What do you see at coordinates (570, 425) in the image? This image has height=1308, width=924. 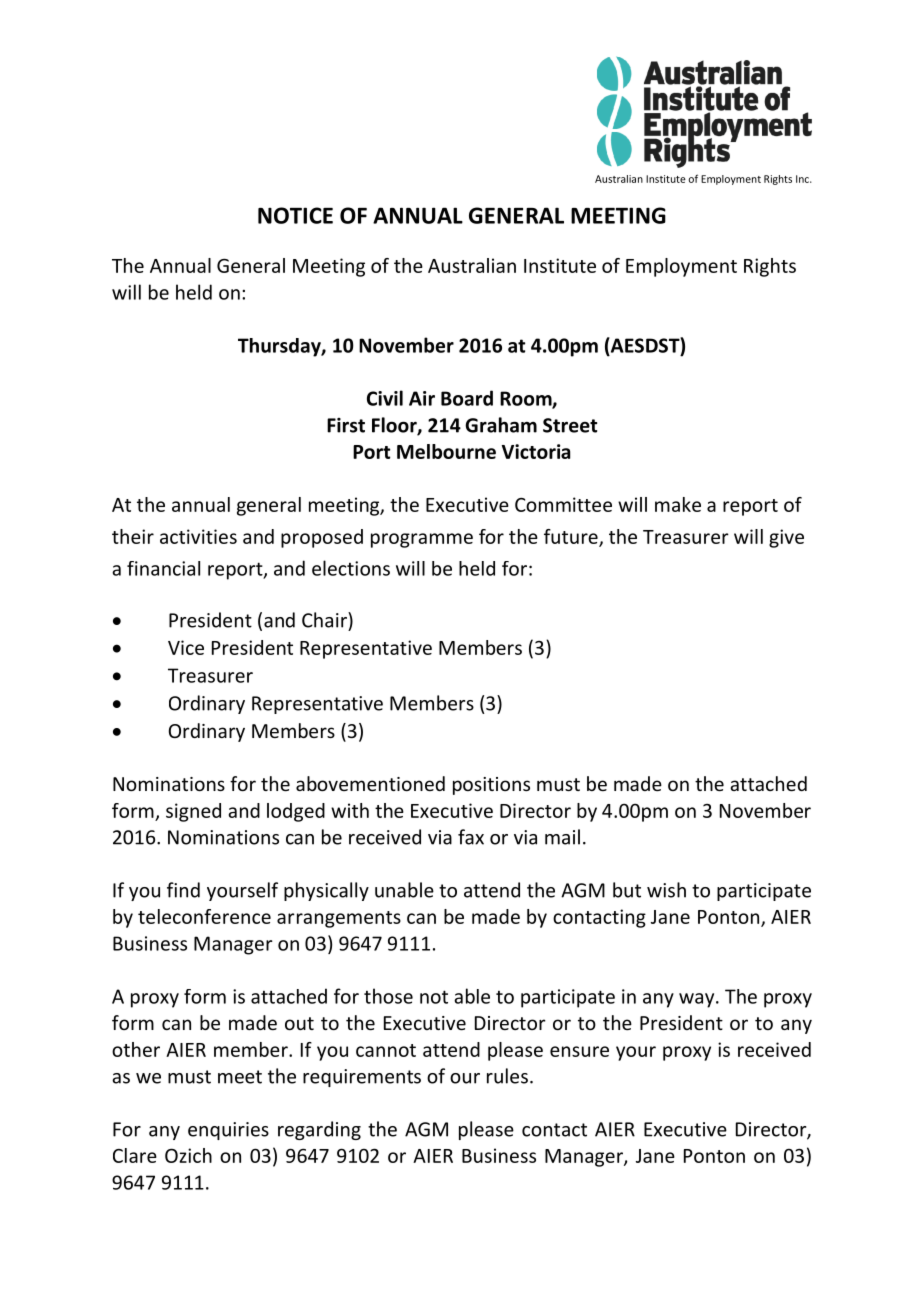 I see `Street` at bounding box center [570, 425].
